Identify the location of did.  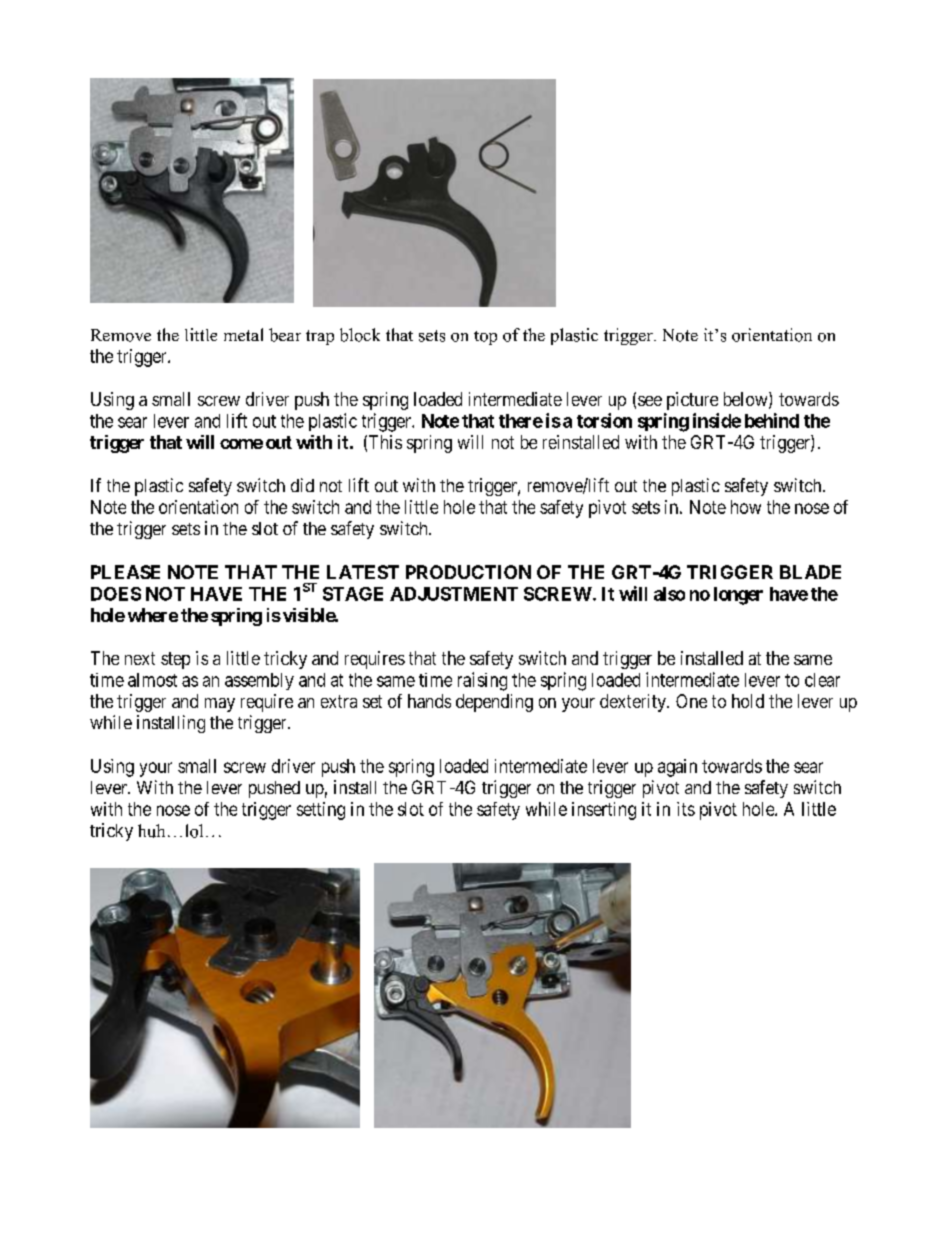
(302, 485).
